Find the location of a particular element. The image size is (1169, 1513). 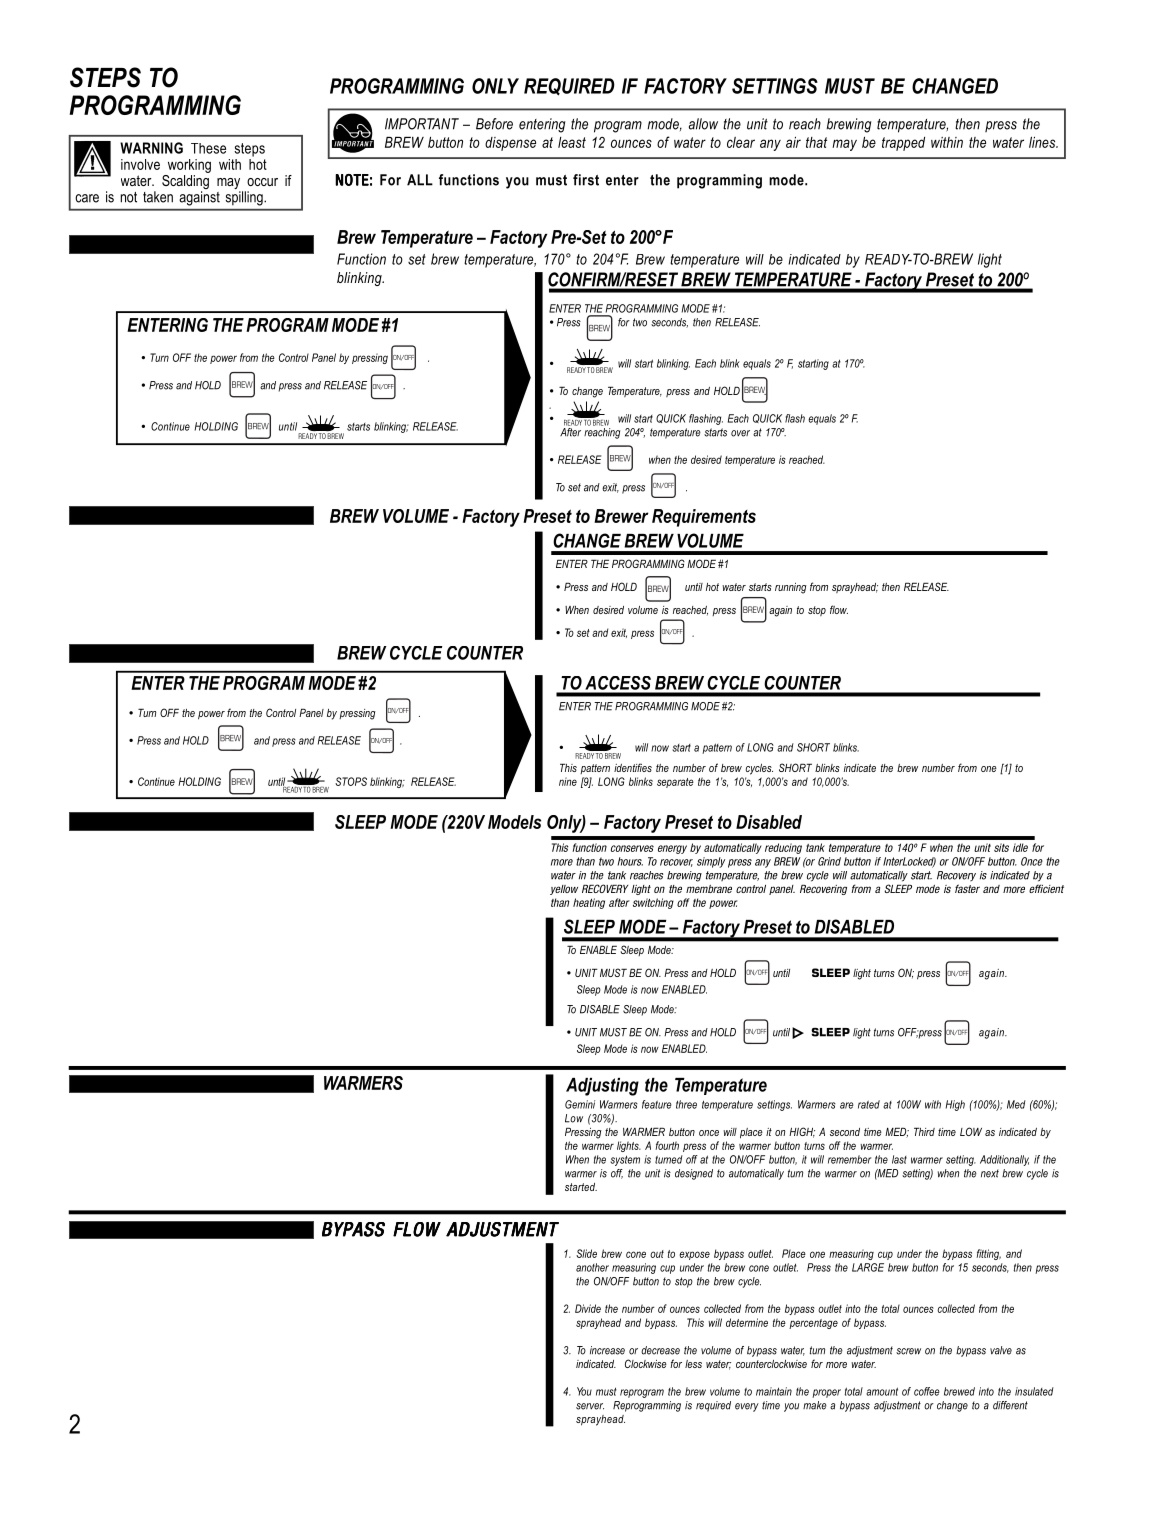

least is located at coordinates (572, 142).
